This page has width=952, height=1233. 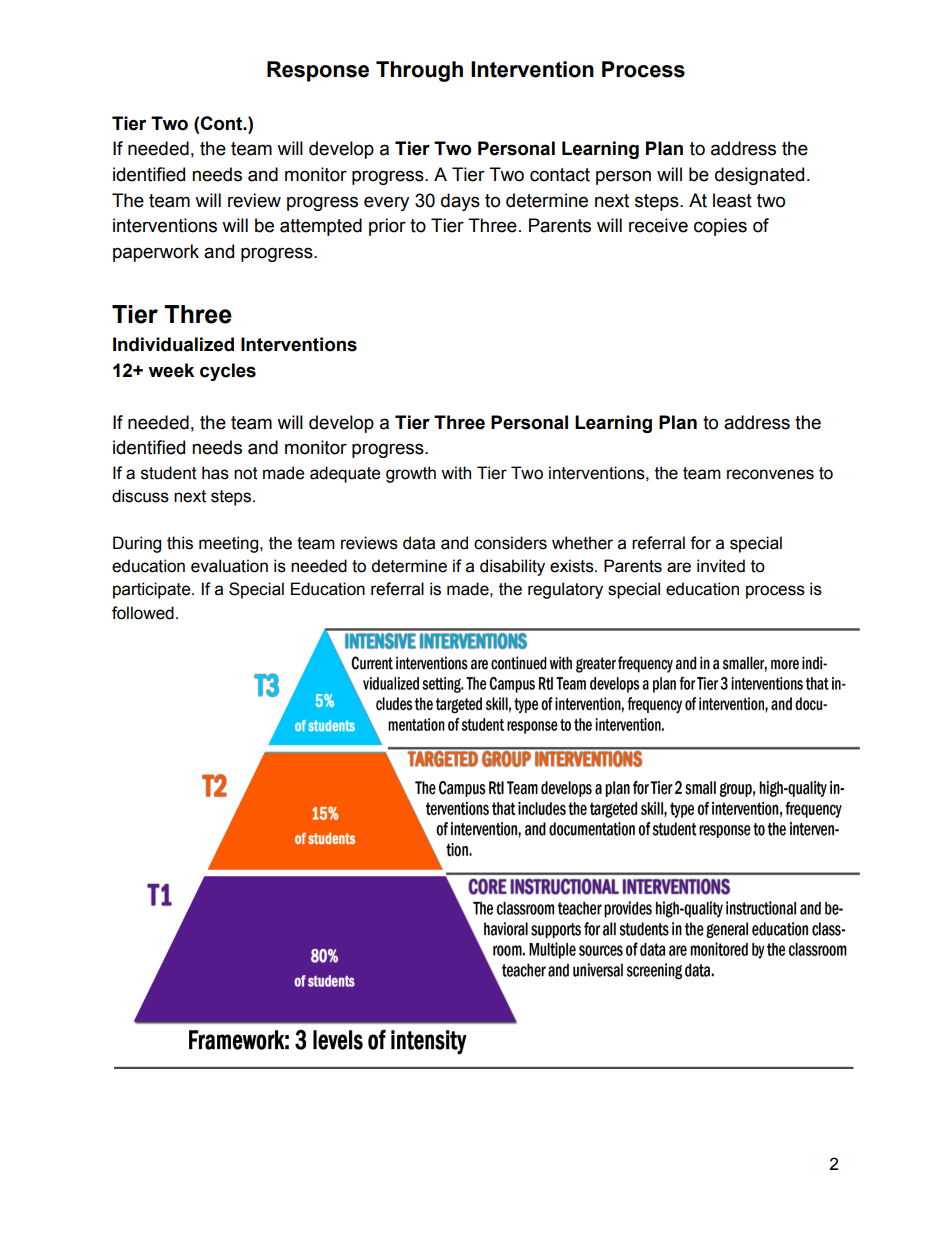 I want to click on designated, so click(x=759, y=176).
